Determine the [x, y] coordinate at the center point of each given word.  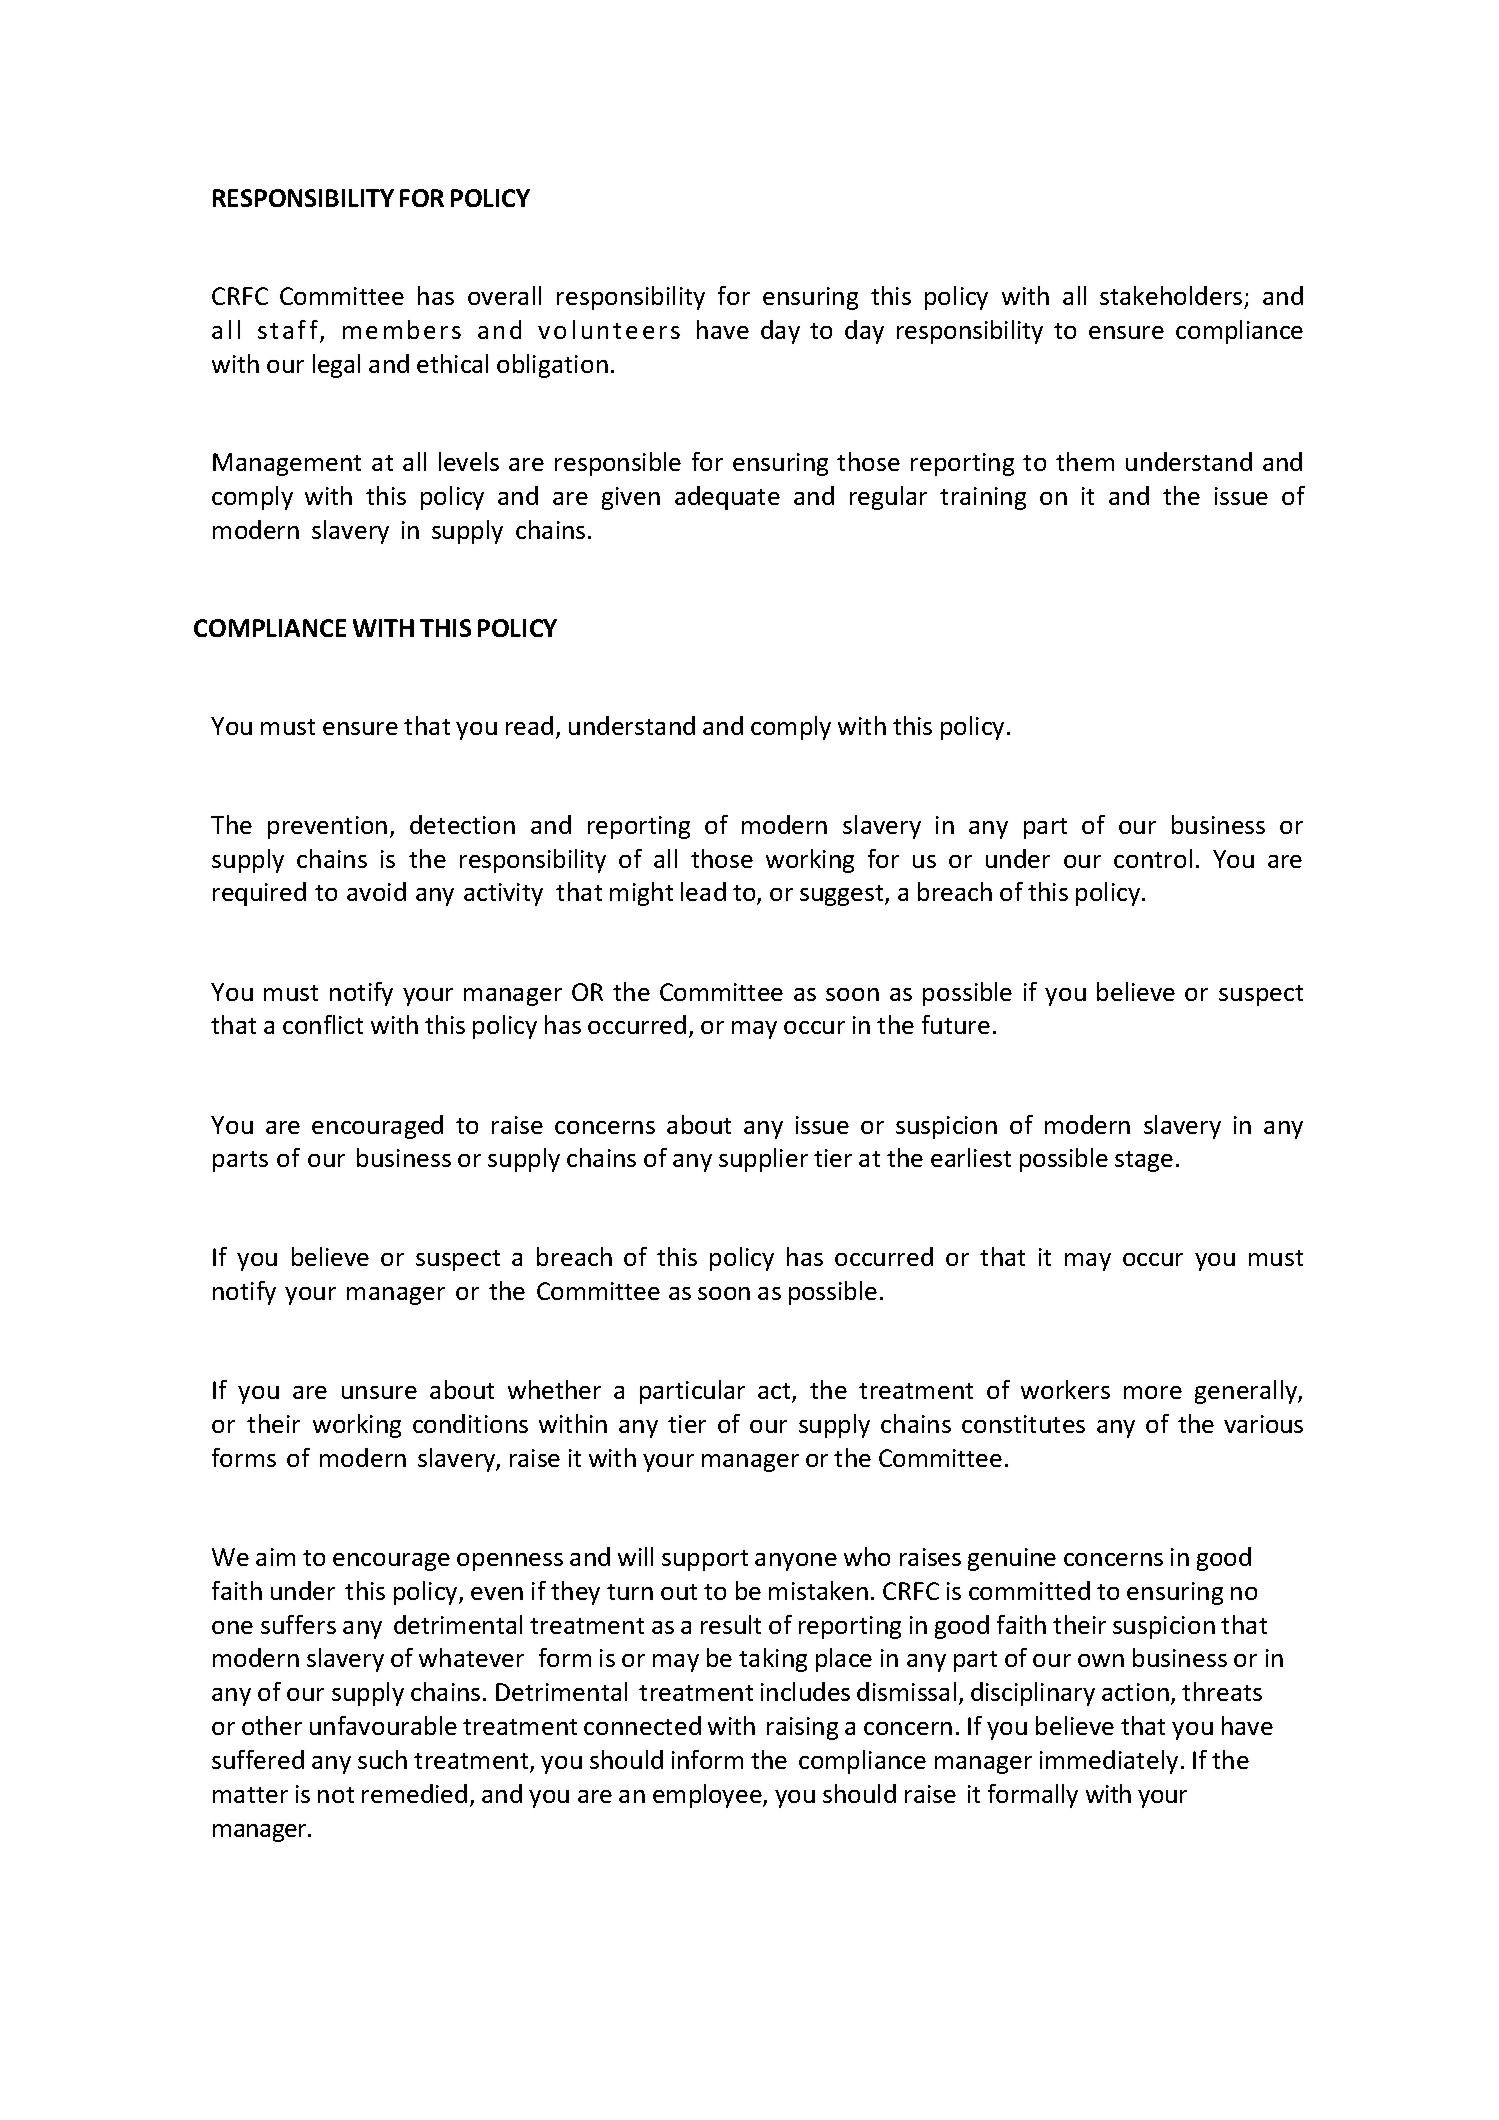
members [402, 329]
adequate [727, 498]
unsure [379, 1392]
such [382, 1759]
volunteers [609, 329]
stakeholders [1171, 295]
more [1153, 1392]
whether [554, 1389]
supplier [763, 1160]
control [1153, 858]
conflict [323, 1024]
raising [802, 1728]
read [529, 725]
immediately [1109, 1762]
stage [1144, 1161]
